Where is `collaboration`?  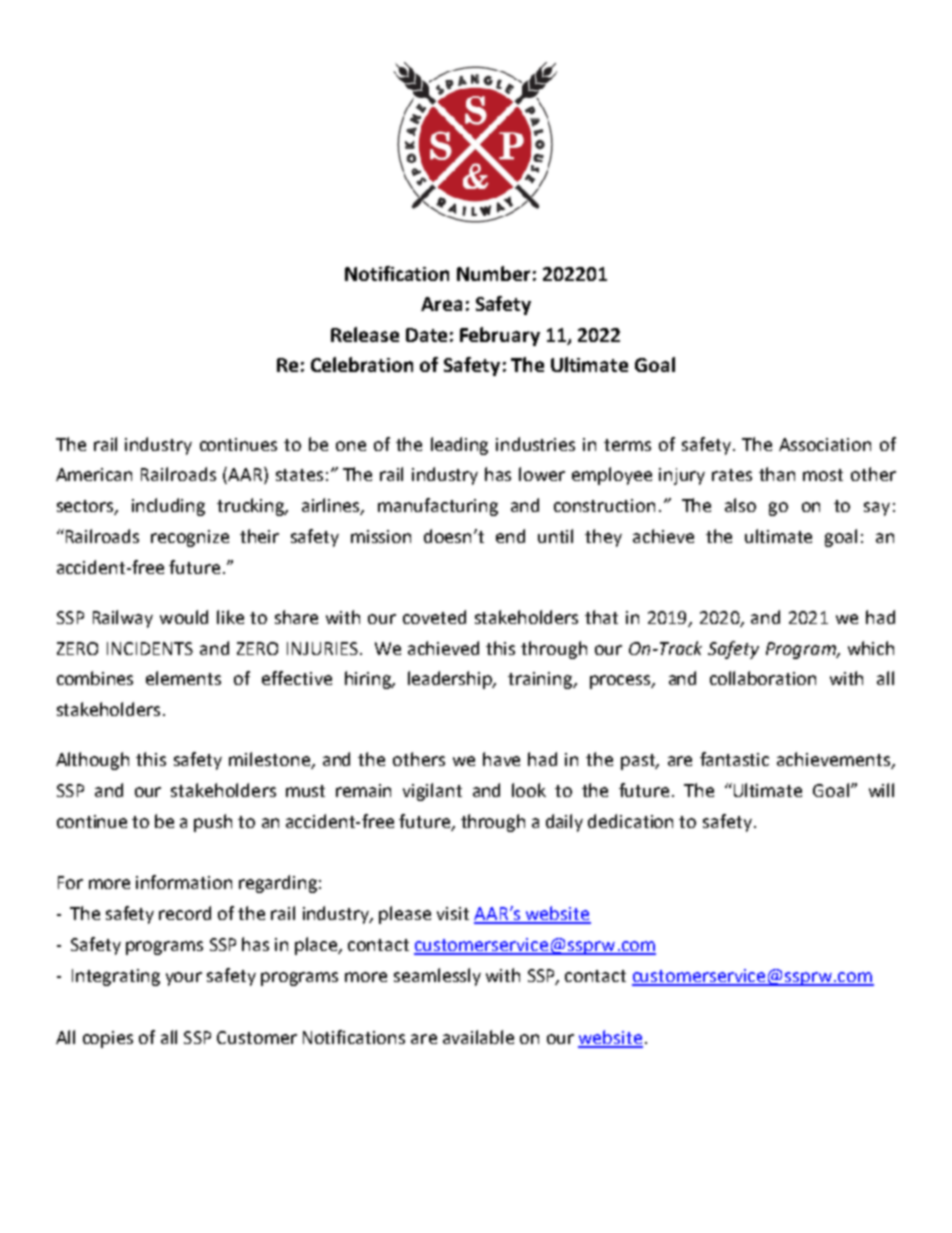 collaboration is located at coordinates (763, 678).
